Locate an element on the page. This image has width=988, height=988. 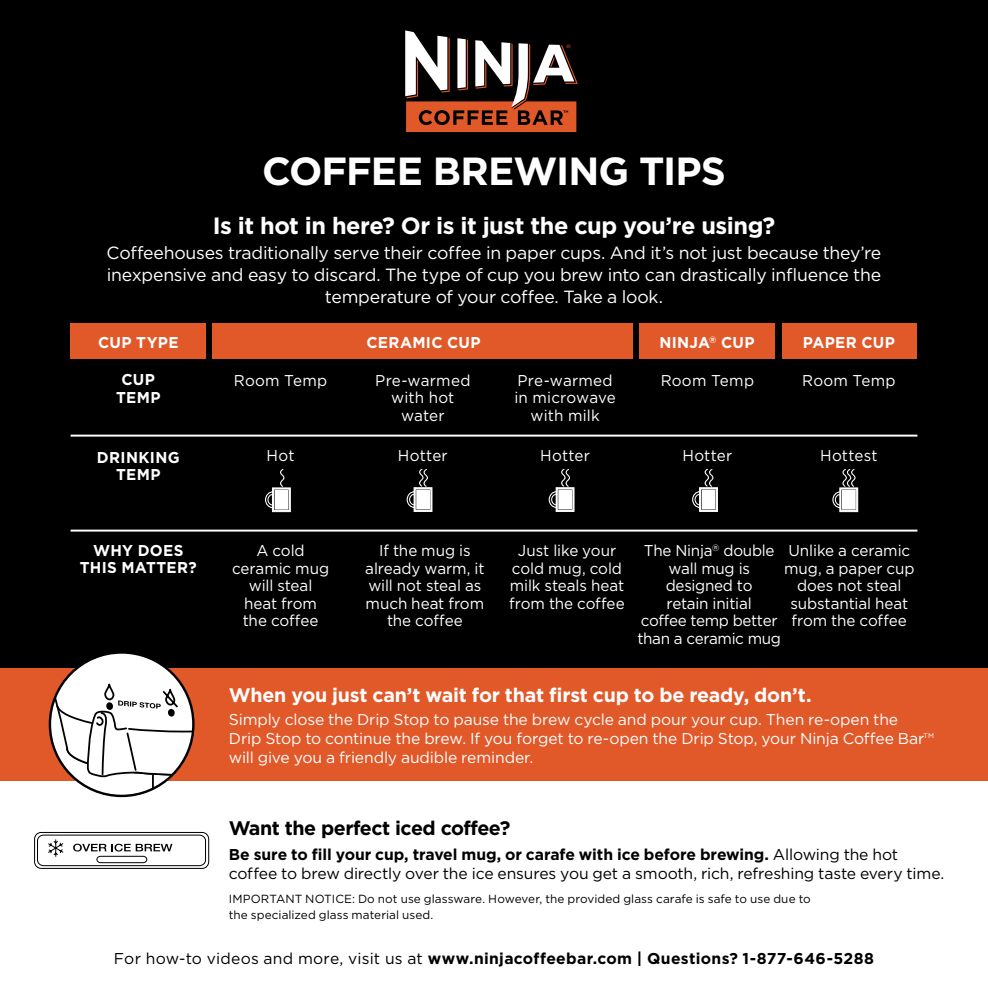
DRINKING is located at coordinates (138, 457).
